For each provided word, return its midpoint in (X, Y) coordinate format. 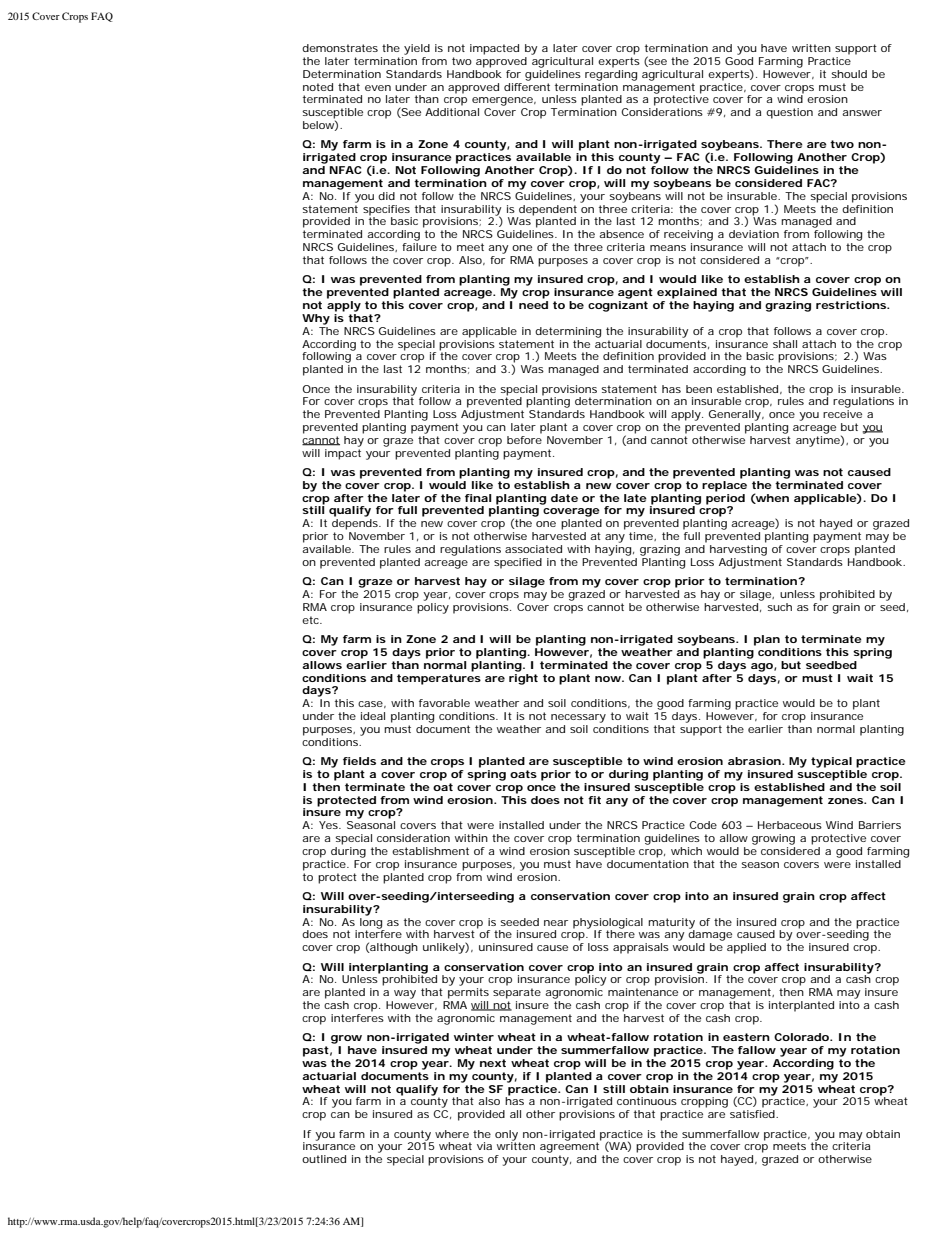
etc (311, 620)
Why (316, 319)
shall (785, 344)
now (608, 679)
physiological (608, 924)
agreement (570, 1146)
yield (417, 49)
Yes (329, 825)
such (779, 607)
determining (568, 332)
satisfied (752, 1114)
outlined (324, 1159)
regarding (611, 74)
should (849, 74)
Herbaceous (790, 825)
